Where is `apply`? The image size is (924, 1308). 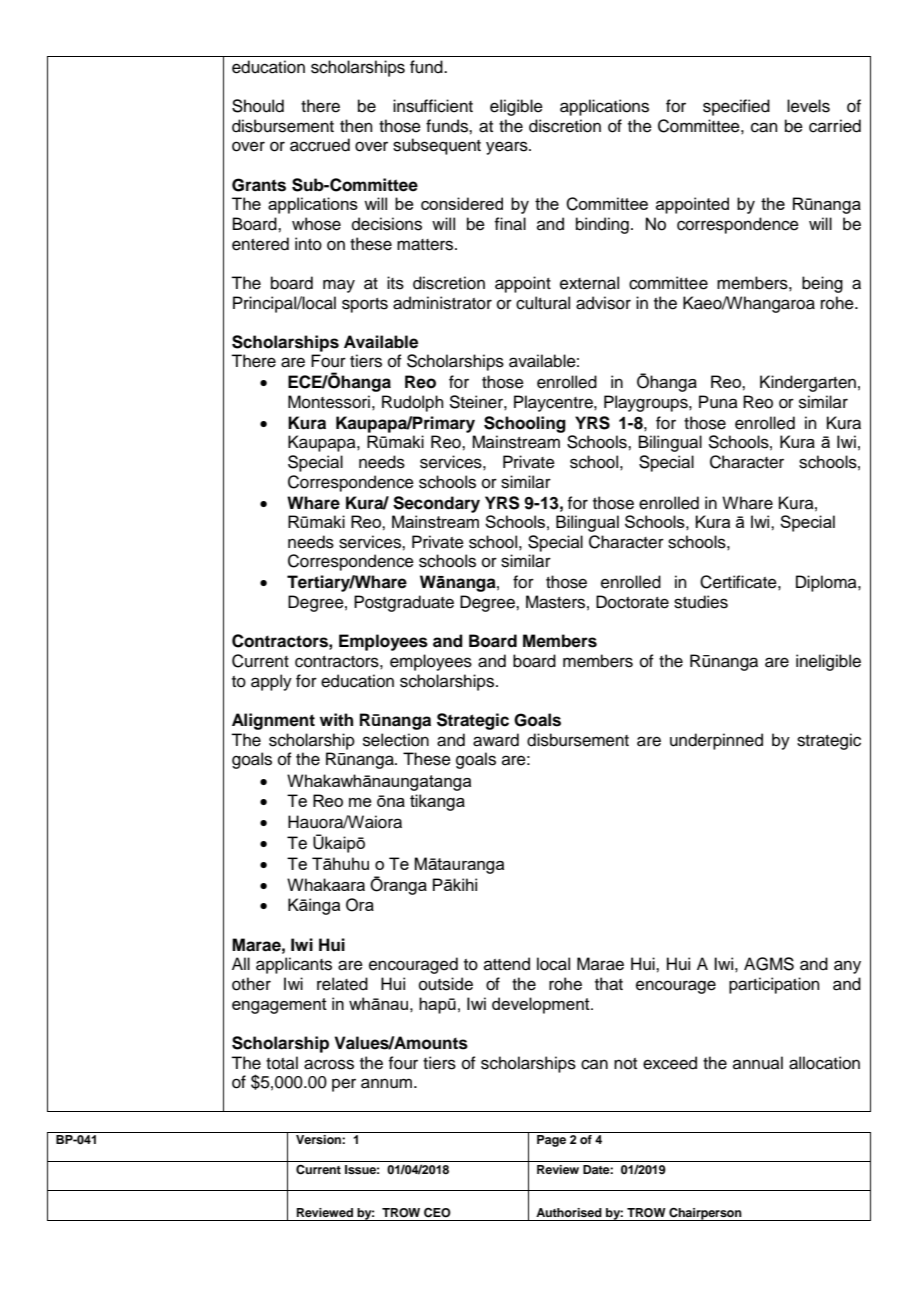 apply is located at coordinates (271, 682).
